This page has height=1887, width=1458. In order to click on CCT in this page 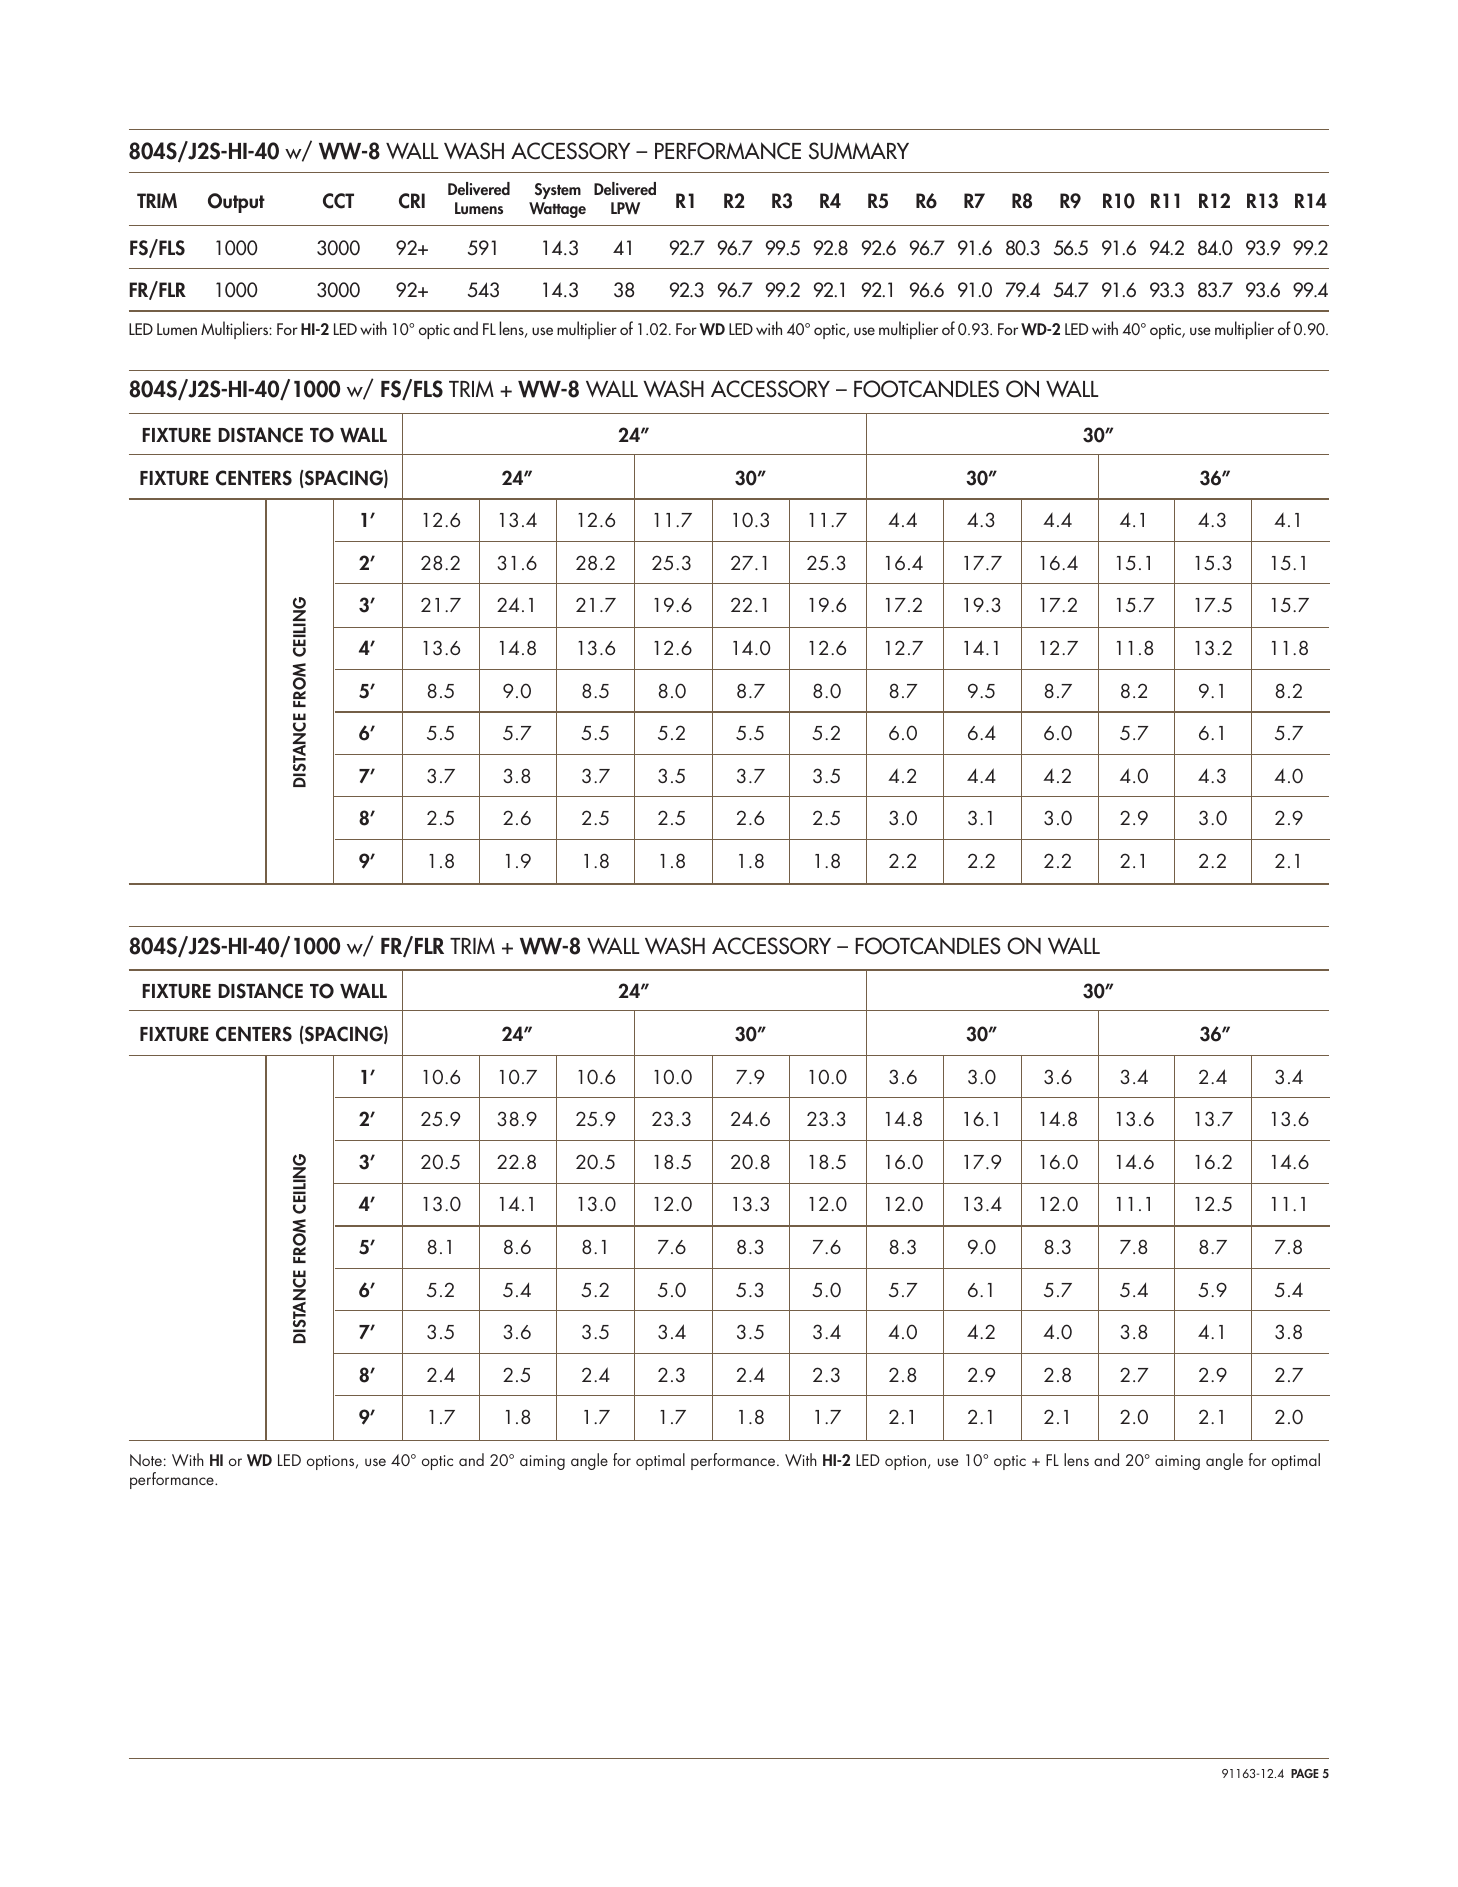, I will do `click(338, 201)`.
